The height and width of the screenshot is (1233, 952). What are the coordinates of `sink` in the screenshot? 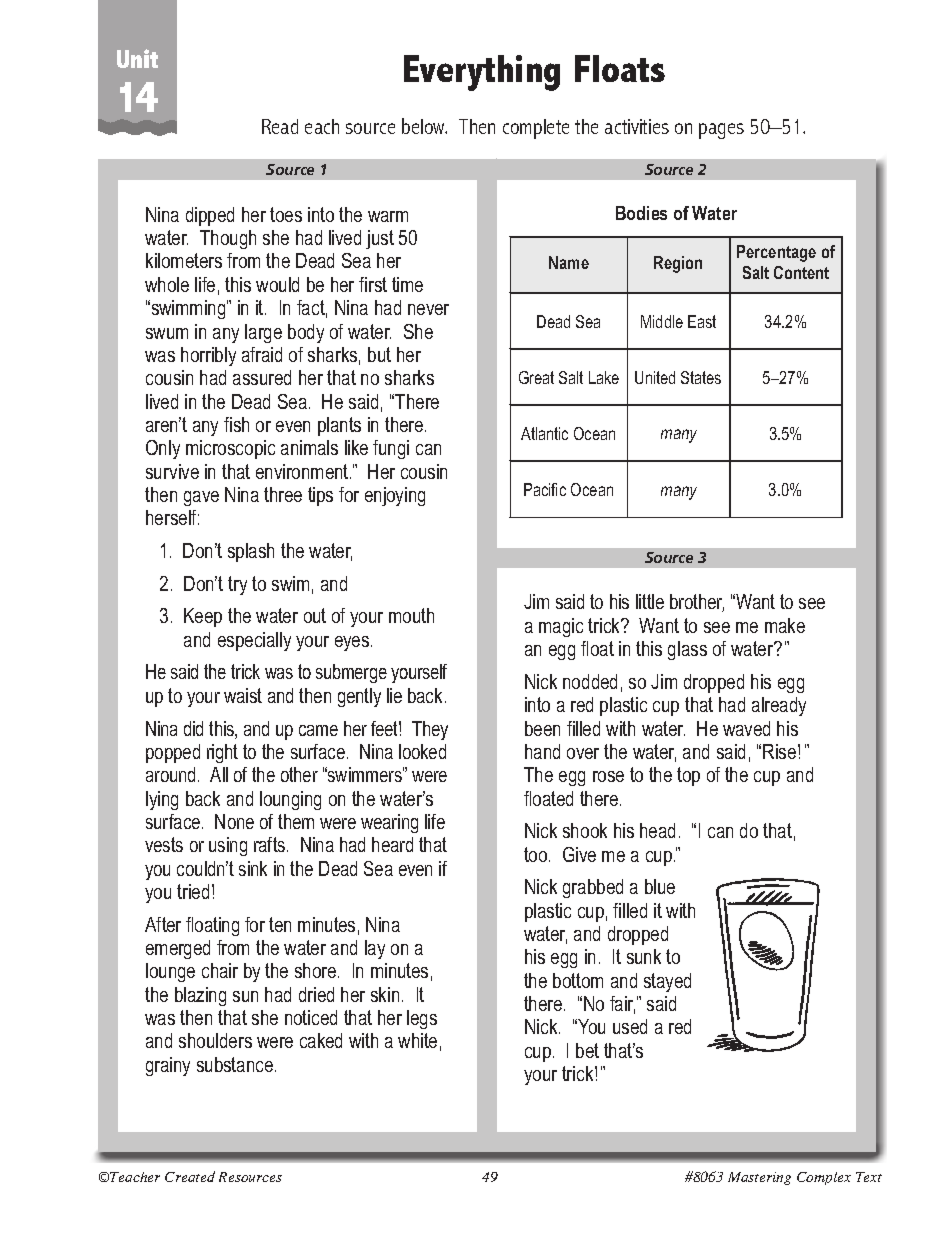 It's located at (253, 868).
